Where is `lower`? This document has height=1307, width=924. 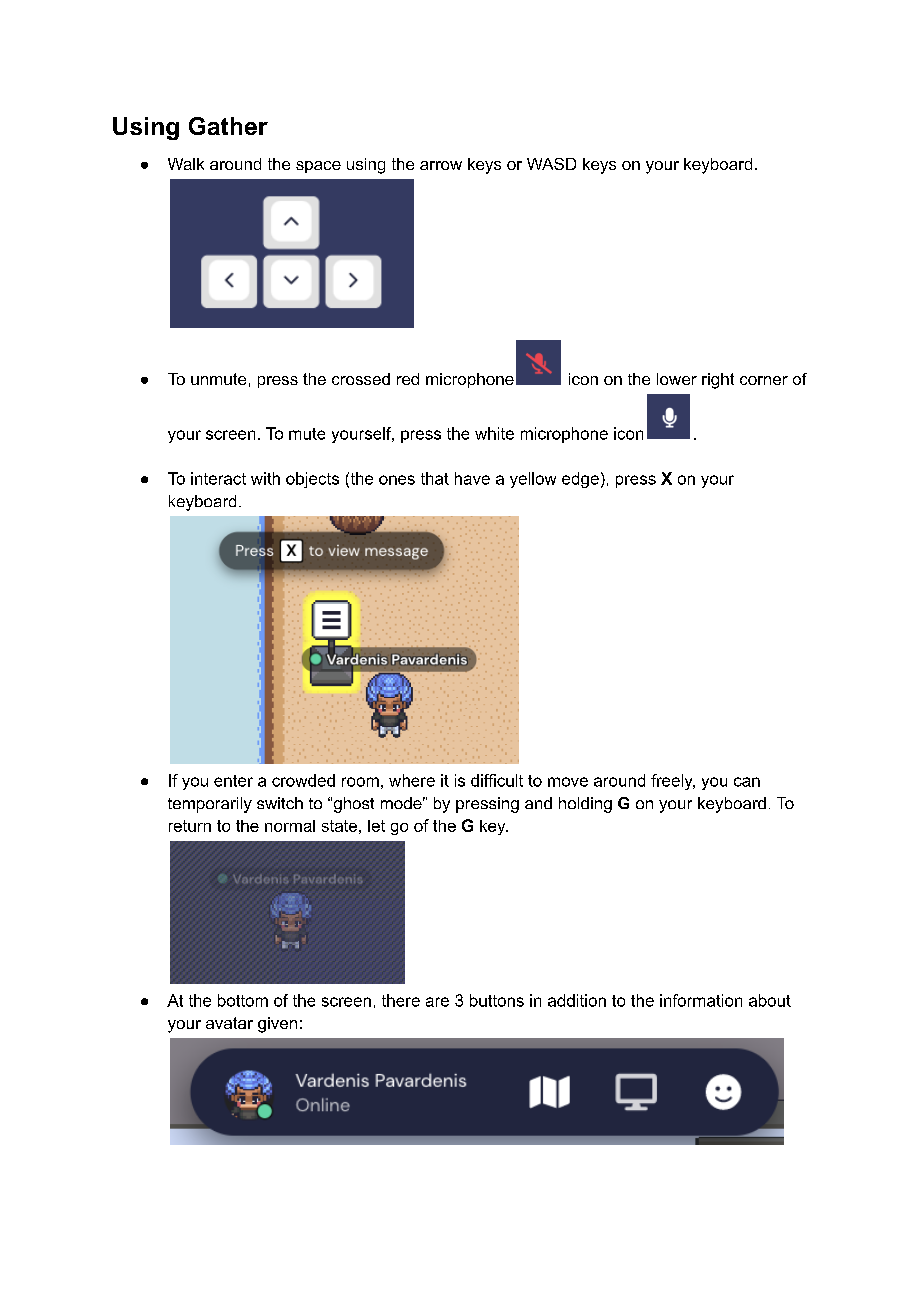
lower is located at coordinates (677, 379).
